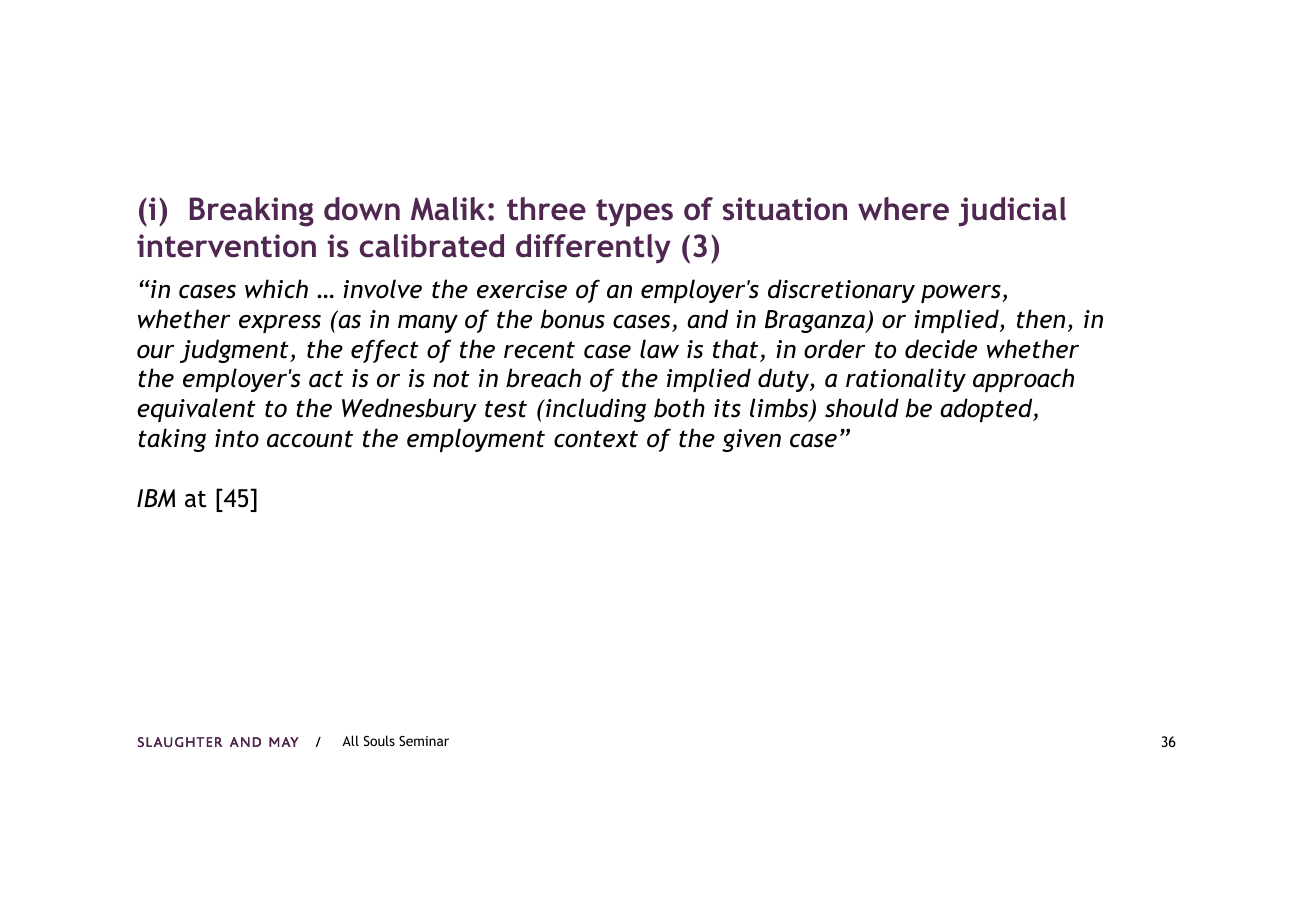  What do you see at coordinates (903, 209) in the screenshot?
I see `where` at bounding box center [903, 209].
